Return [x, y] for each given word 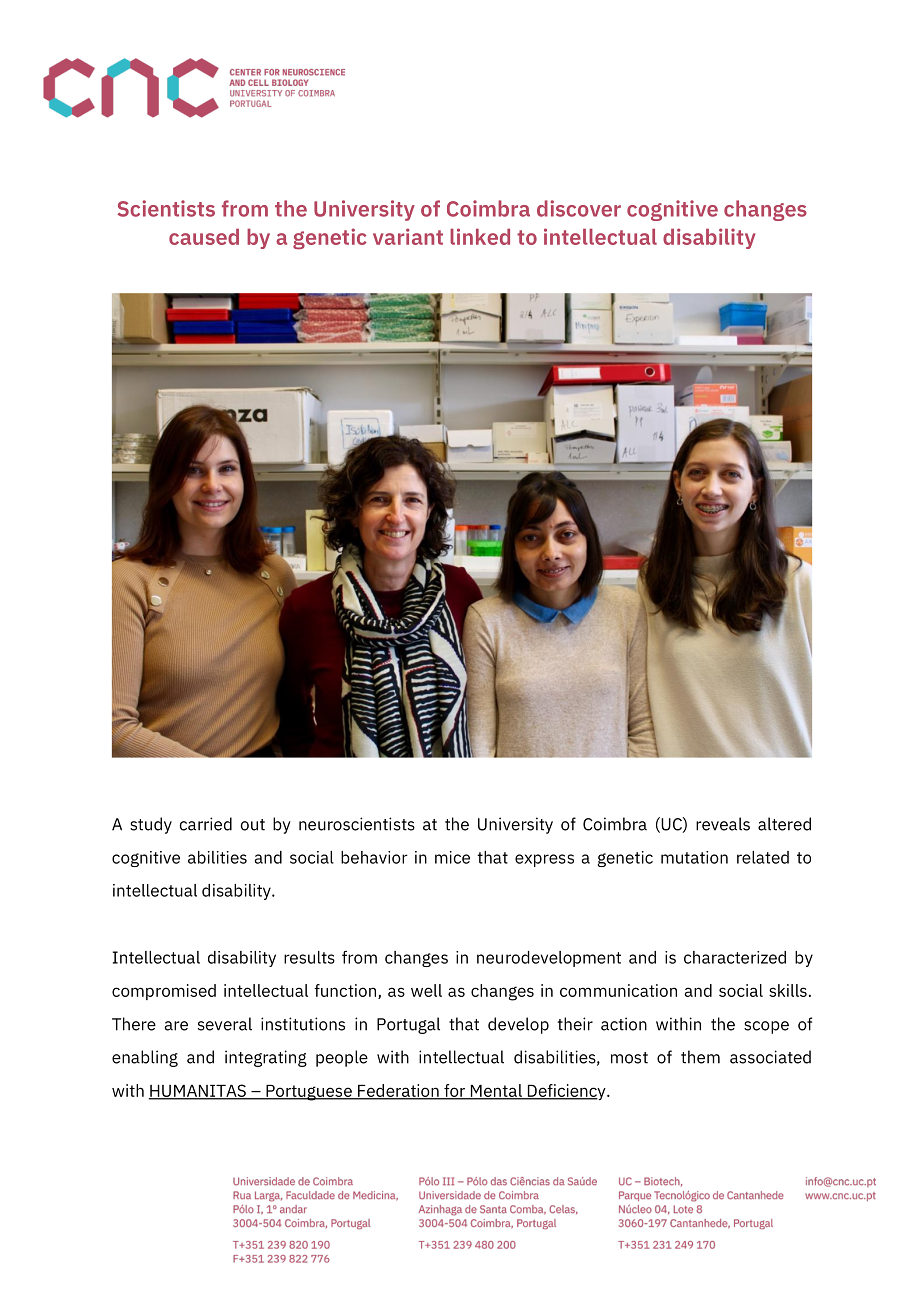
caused [204, 237]
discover [579, 208]
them [700, 1057]
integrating [266, 1058]
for [455, 1091]
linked [480, 236]
